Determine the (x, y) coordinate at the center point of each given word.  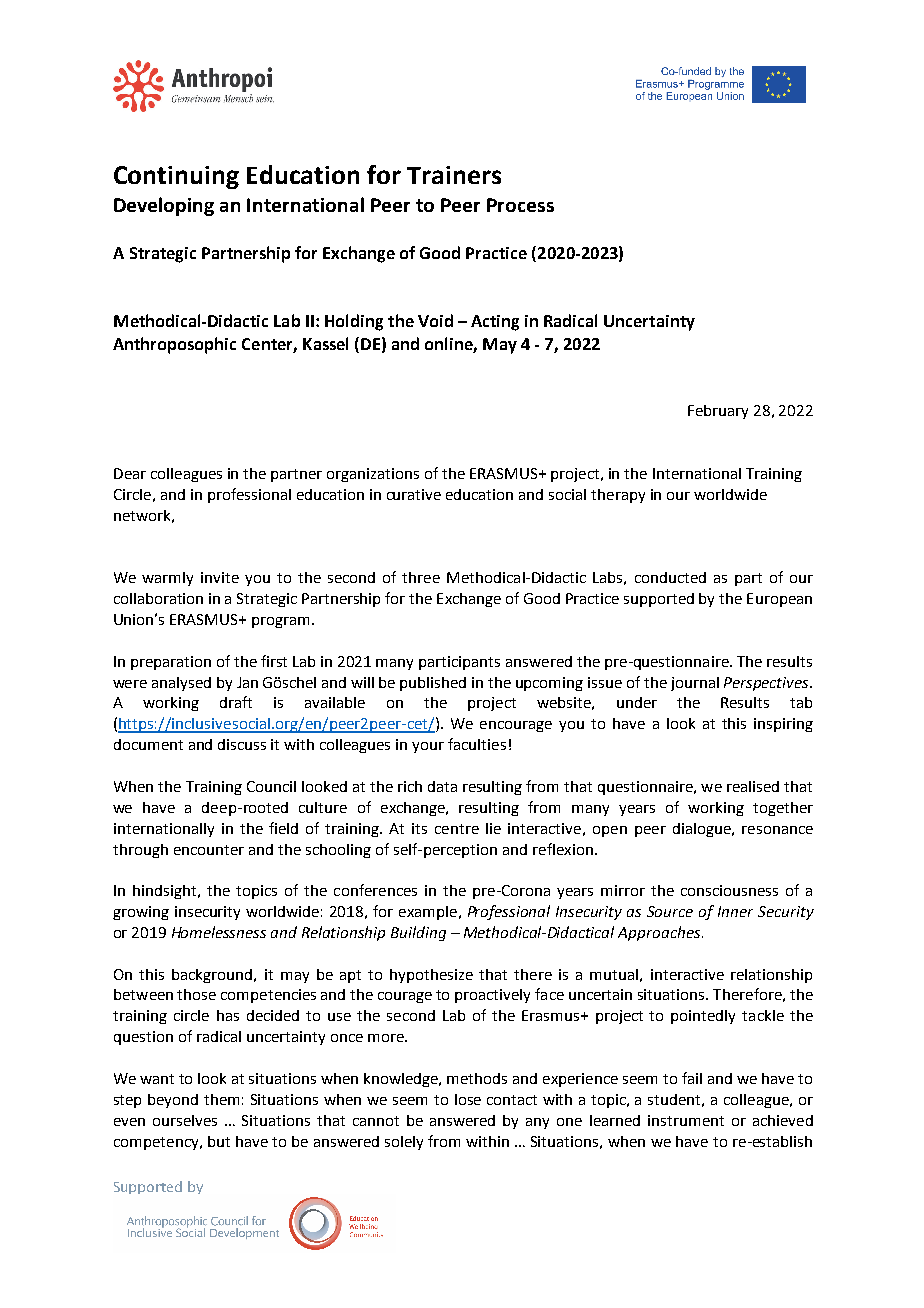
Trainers (454, 175)
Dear (130, 473)
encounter (209, 850)
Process (520, 205)
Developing (164, 206)
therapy (618, 496)
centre (457, 829)
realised (753, 786)
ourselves (185, 1120)
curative (414, 494)
